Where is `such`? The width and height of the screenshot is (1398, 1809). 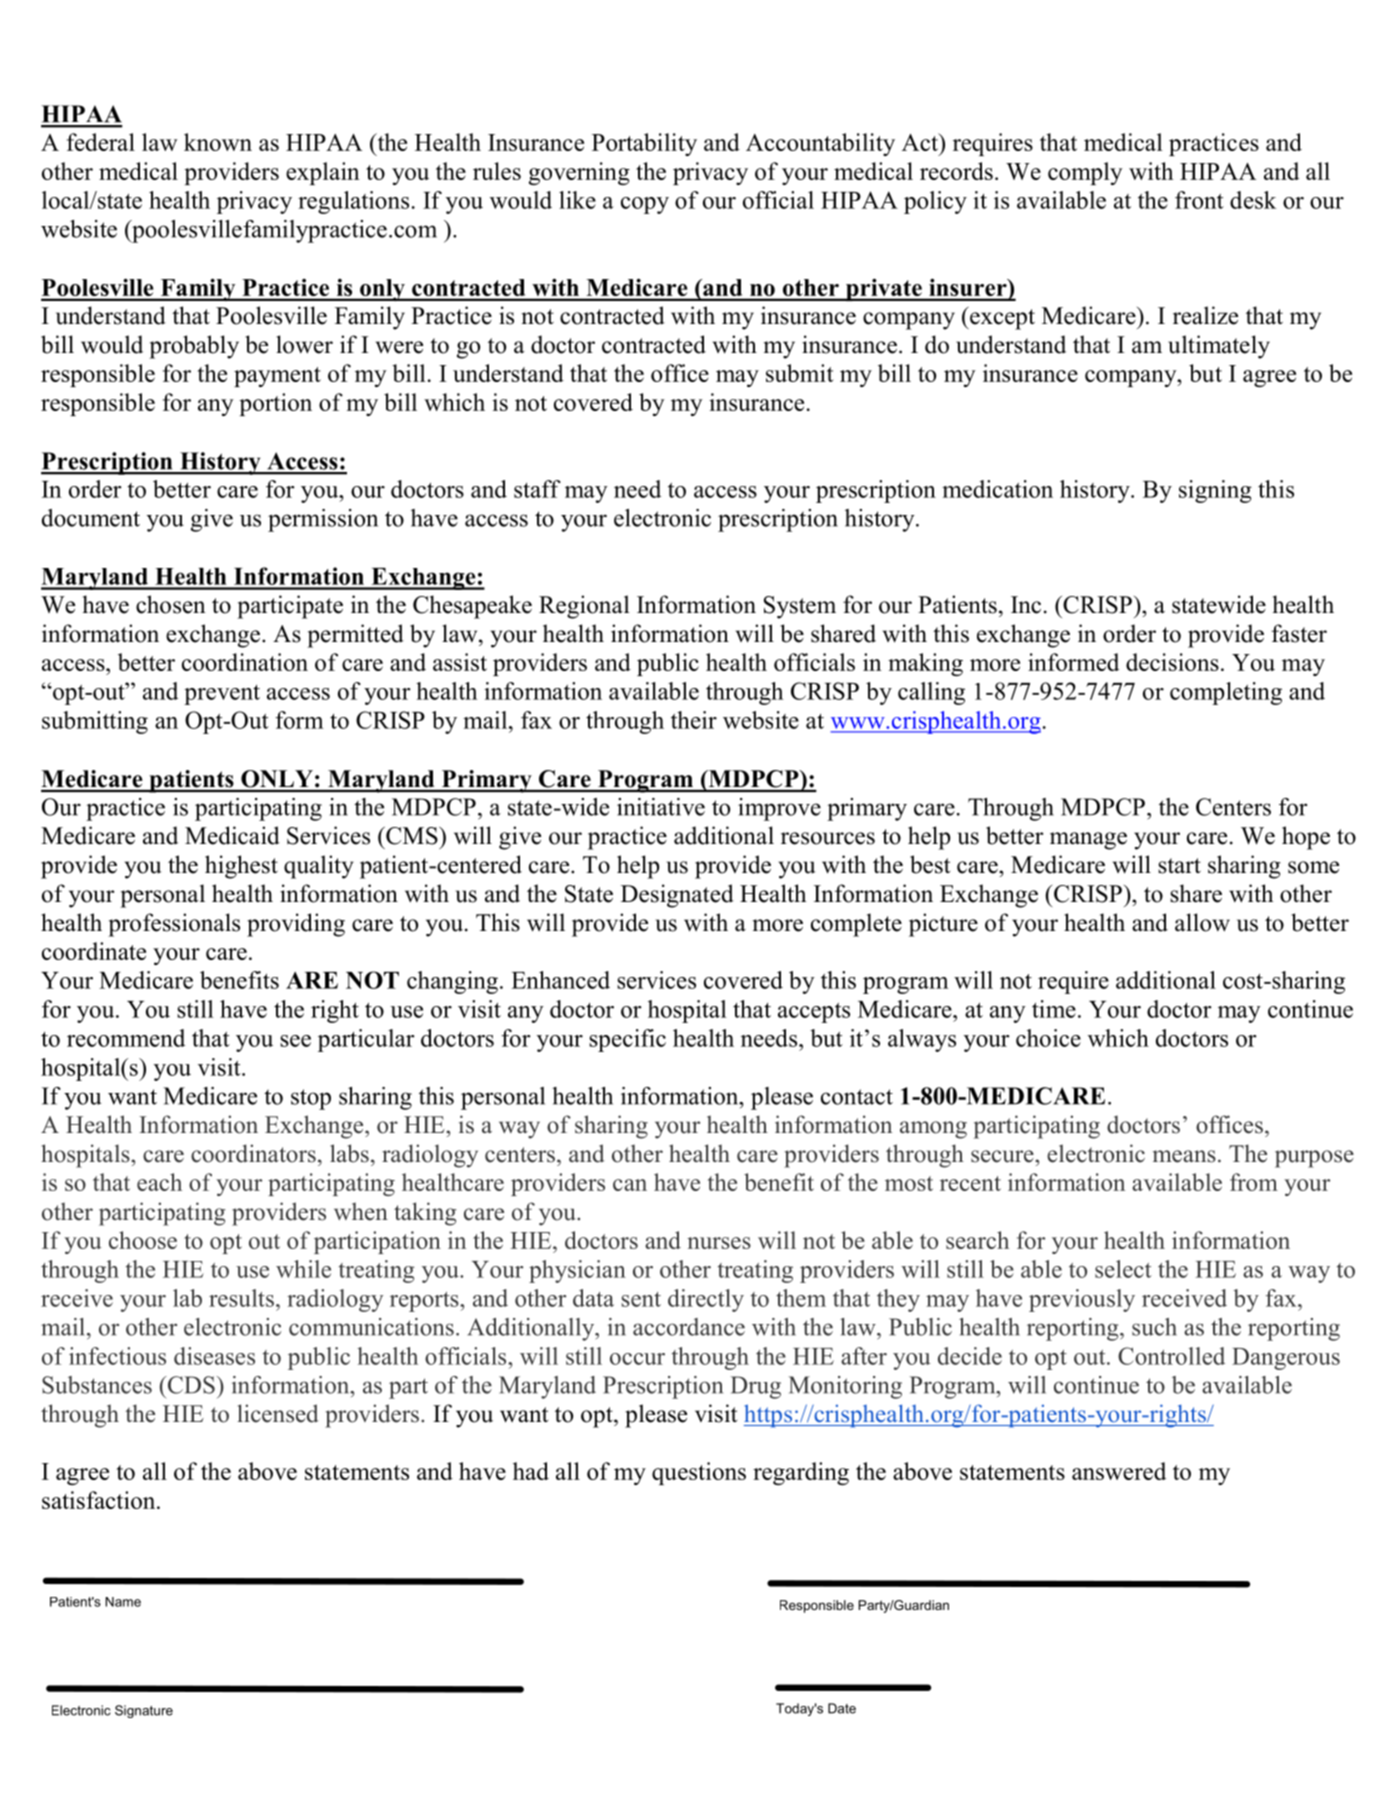
such is located at coordinates (1154, 1327).
